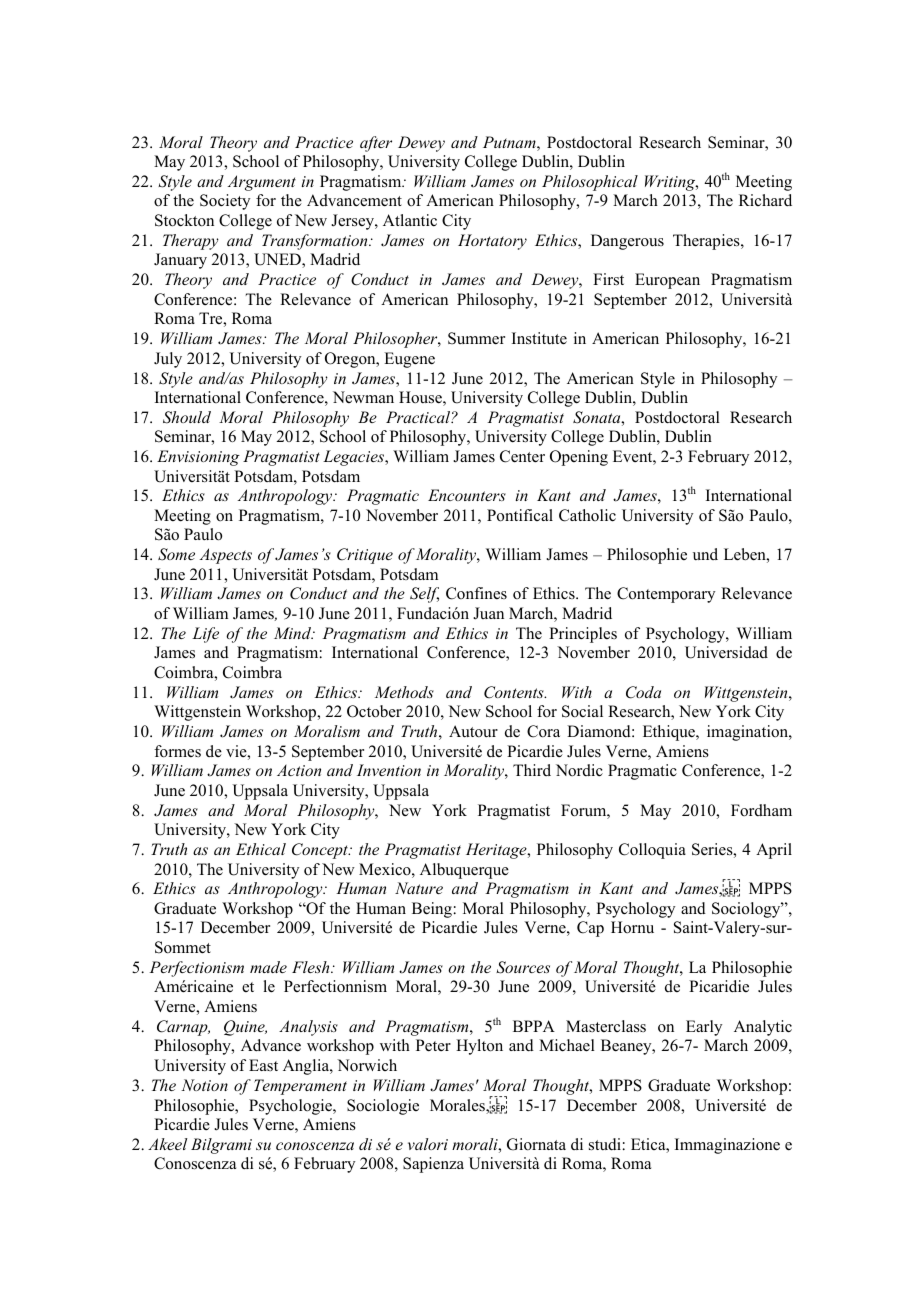 This screenshot has height=1308, width=924. What do you see at coordinates (433, 1165) in the screenshot?
I see `Sapienza` at bounding box center [433, 1165].
